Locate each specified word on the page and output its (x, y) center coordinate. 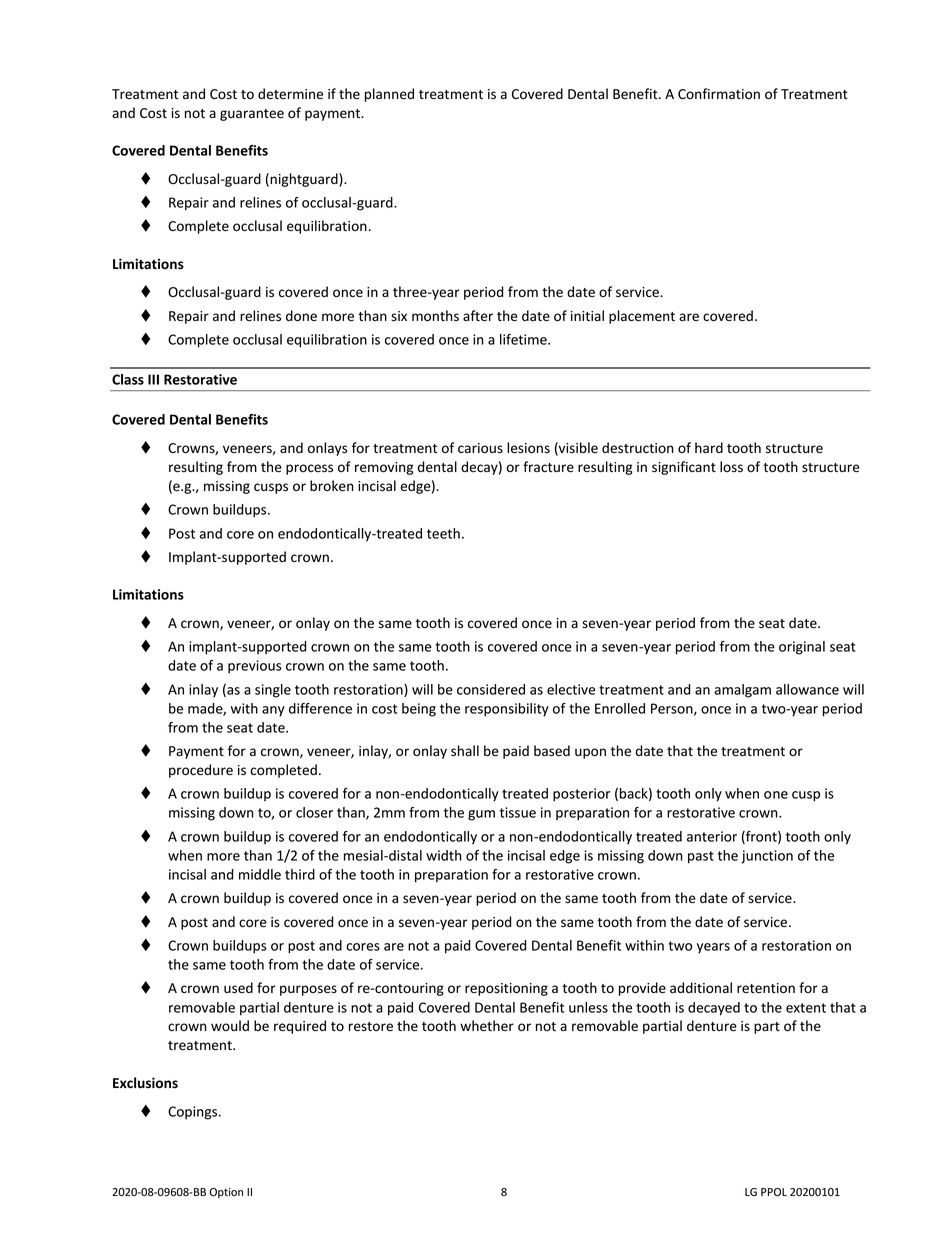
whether (487, 1026)
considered (491, 689)
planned (389, 95)
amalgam (742, 691)
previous (255, 667)
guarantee (252, 115)
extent (806, 1008)
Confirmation (719, 94)
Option (226, 1193)
